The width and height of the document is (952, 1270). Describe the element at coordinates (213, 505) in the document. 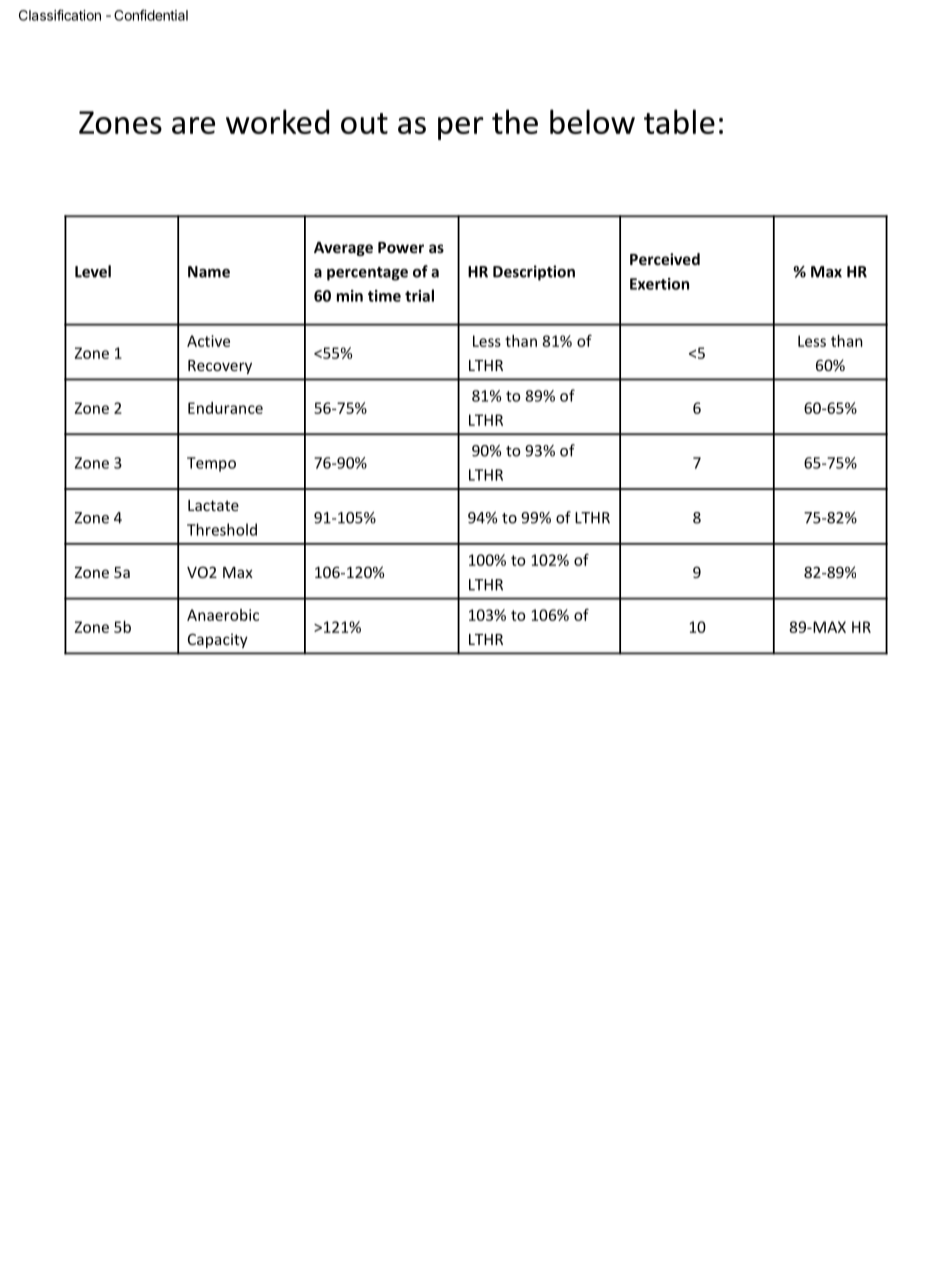

I see `Lactate` at that location.
